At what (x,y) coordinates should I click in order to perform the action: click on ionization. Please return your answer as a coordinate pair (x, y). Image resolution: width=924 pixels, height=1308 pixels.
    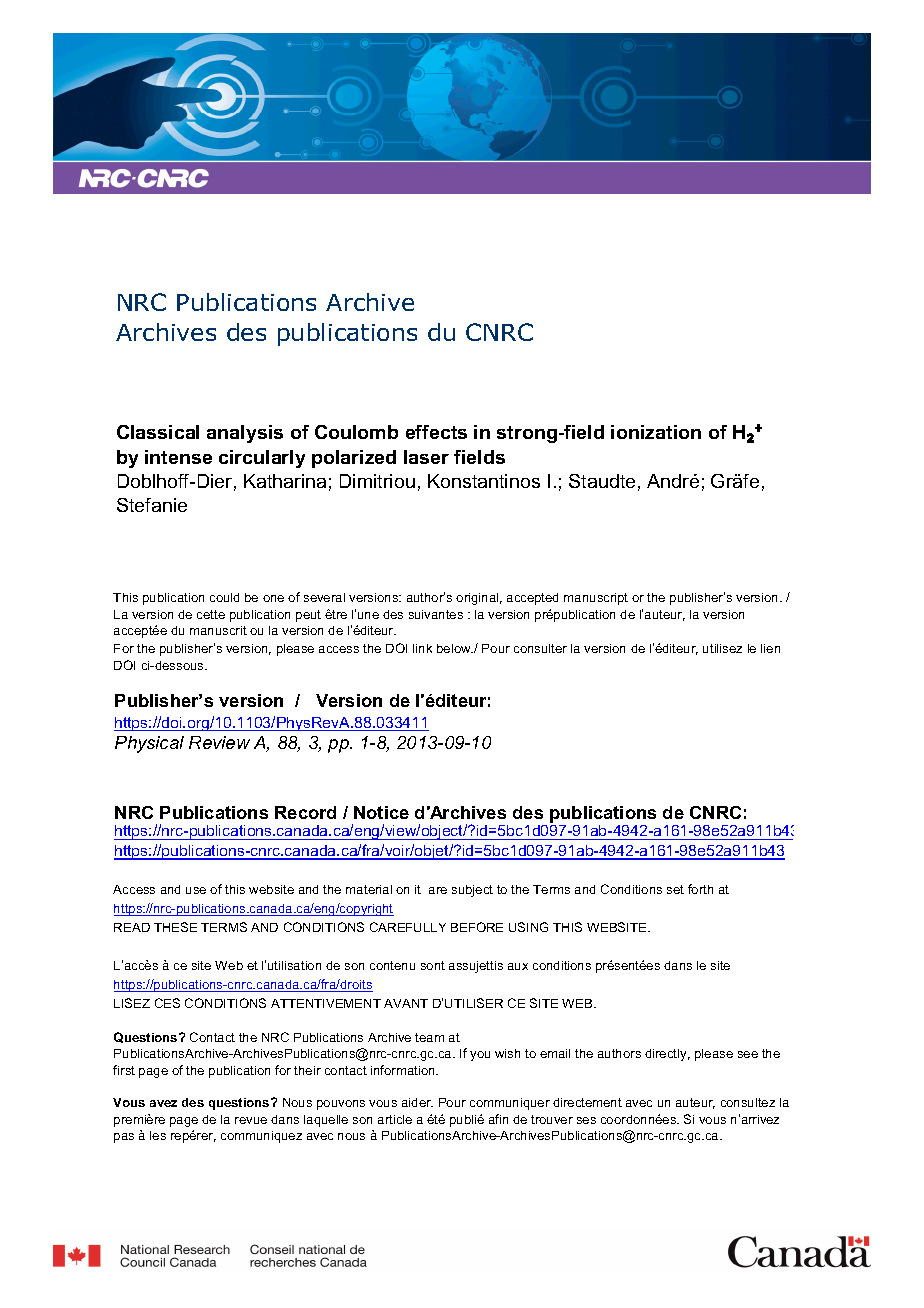
    Looking at the image, I should click on (656, 432).
